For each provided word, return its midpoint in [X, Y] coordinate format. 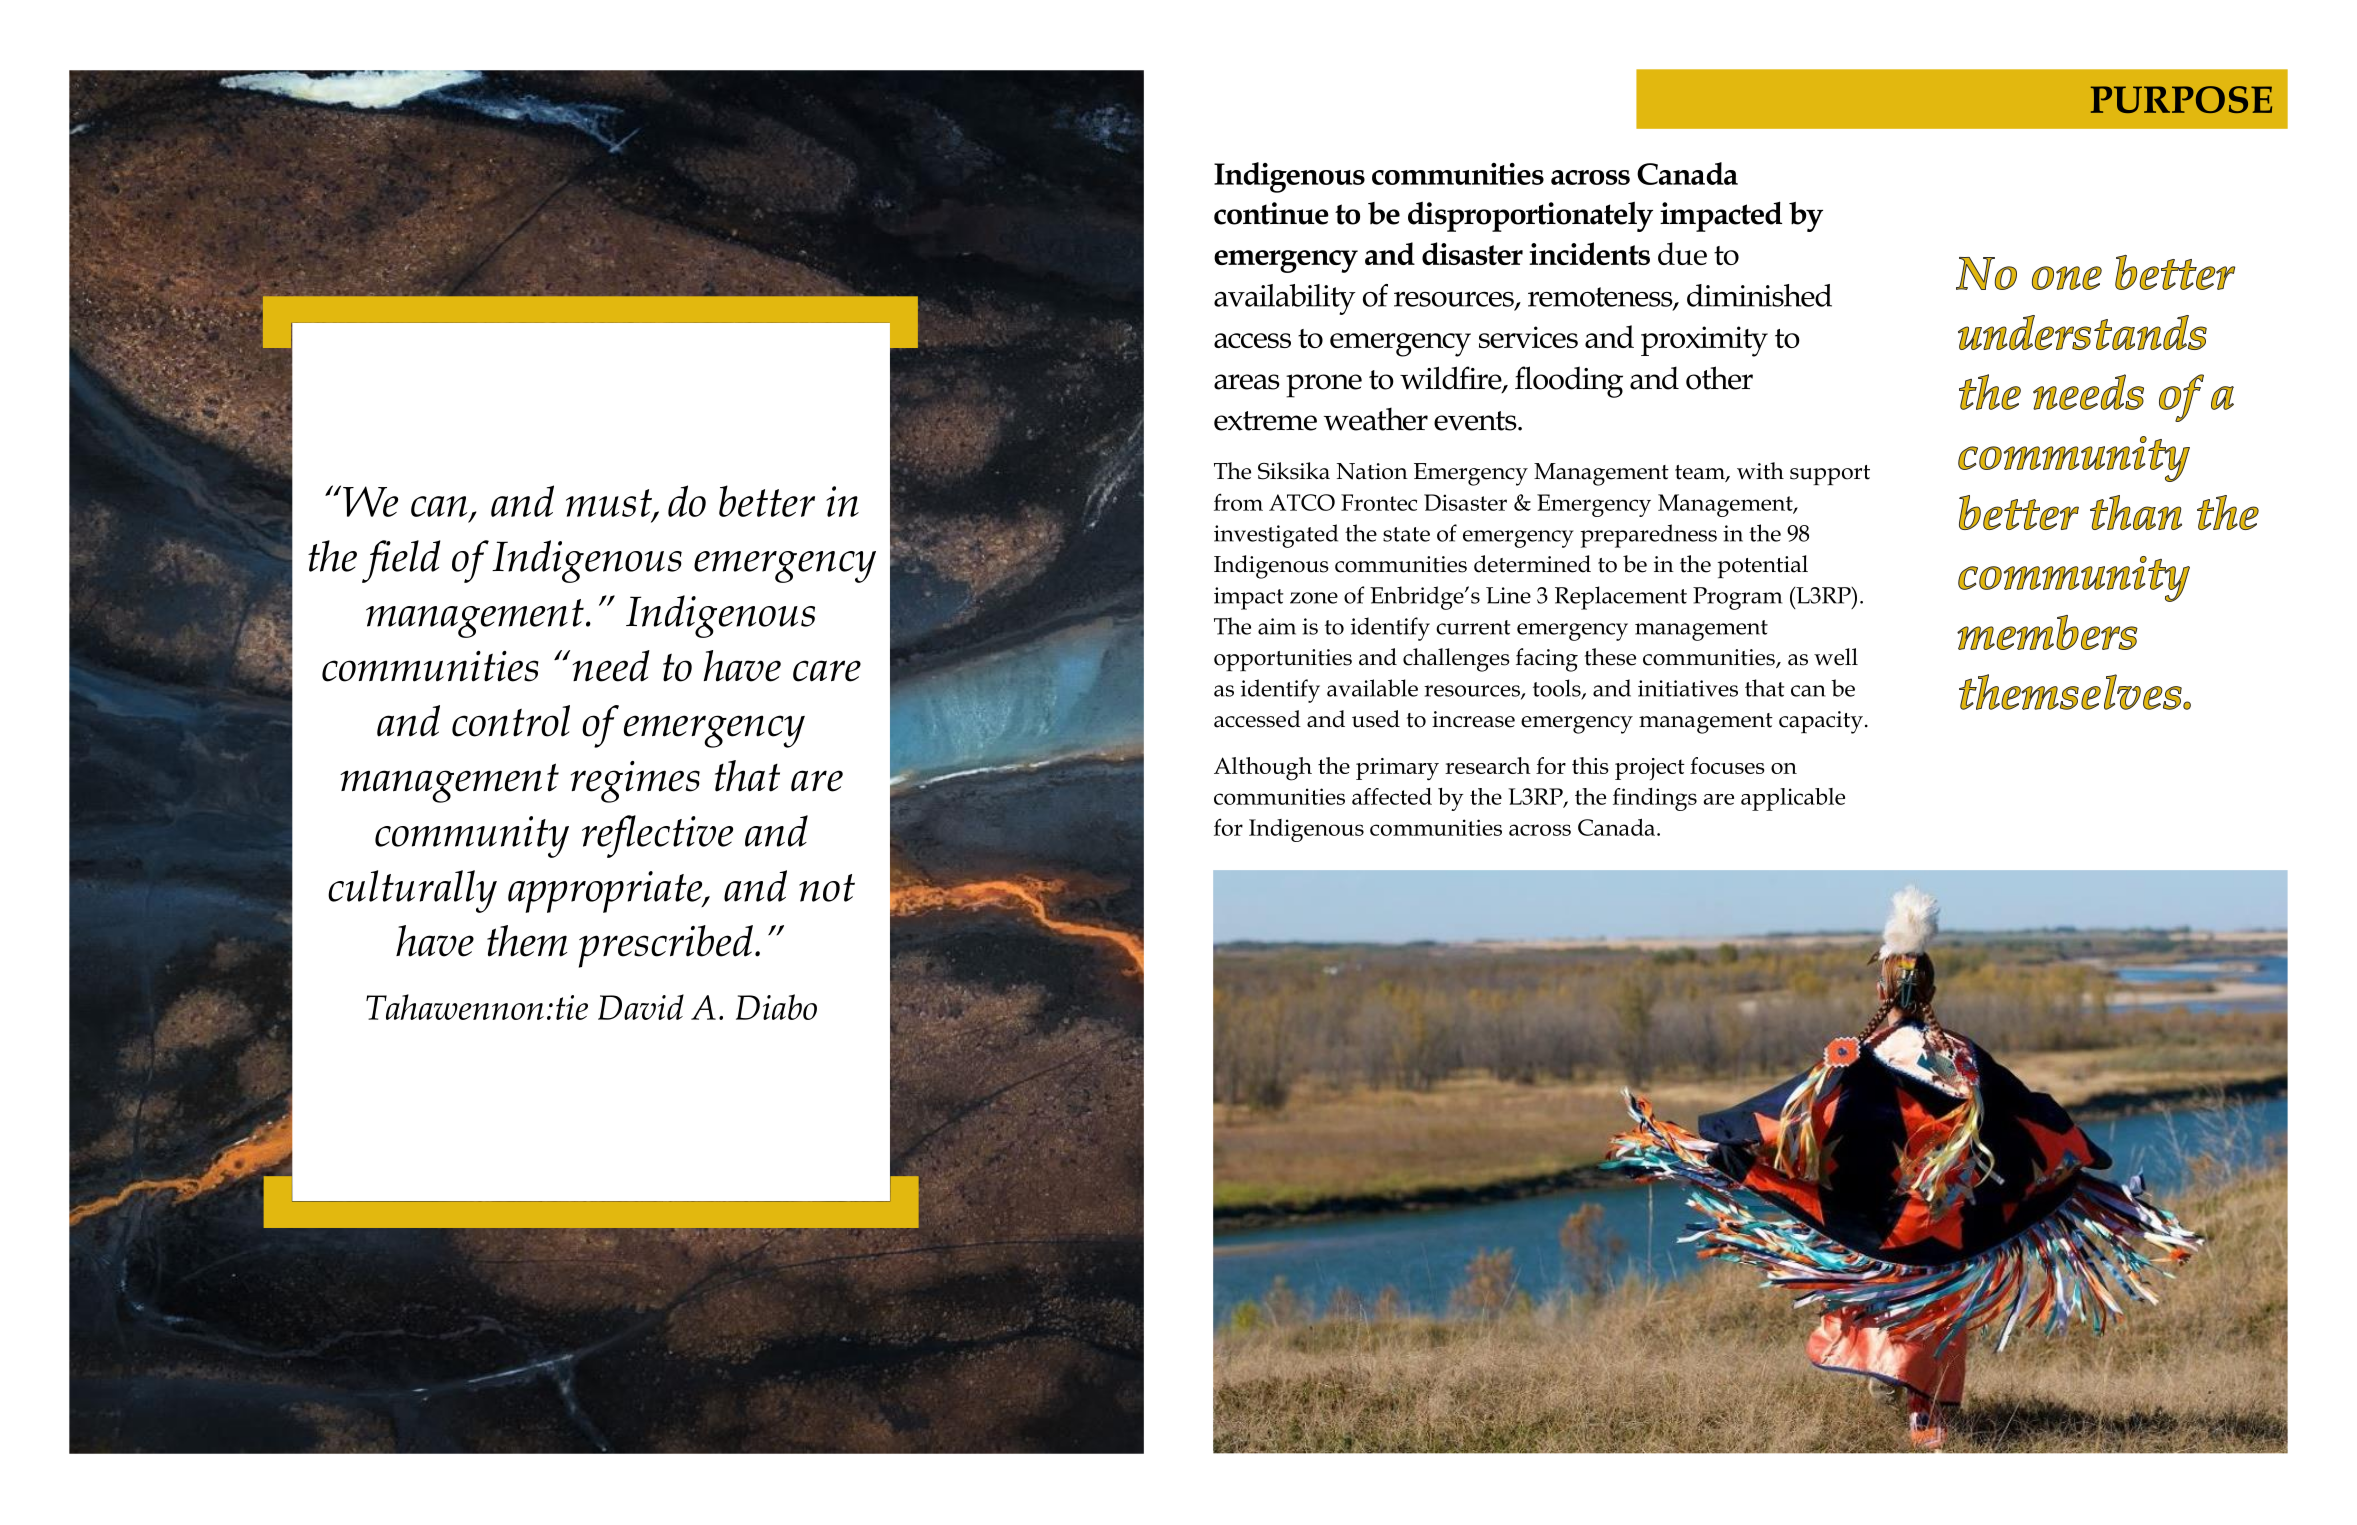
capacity [1821, 722]
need [611, 666]
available [1372, 688]
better [767, 501]
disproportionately [1530, 216]
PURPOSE [2181, 99]
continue [1271, 213]
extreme [1265, 421]
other [1719, 378]
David [641, 1007]
